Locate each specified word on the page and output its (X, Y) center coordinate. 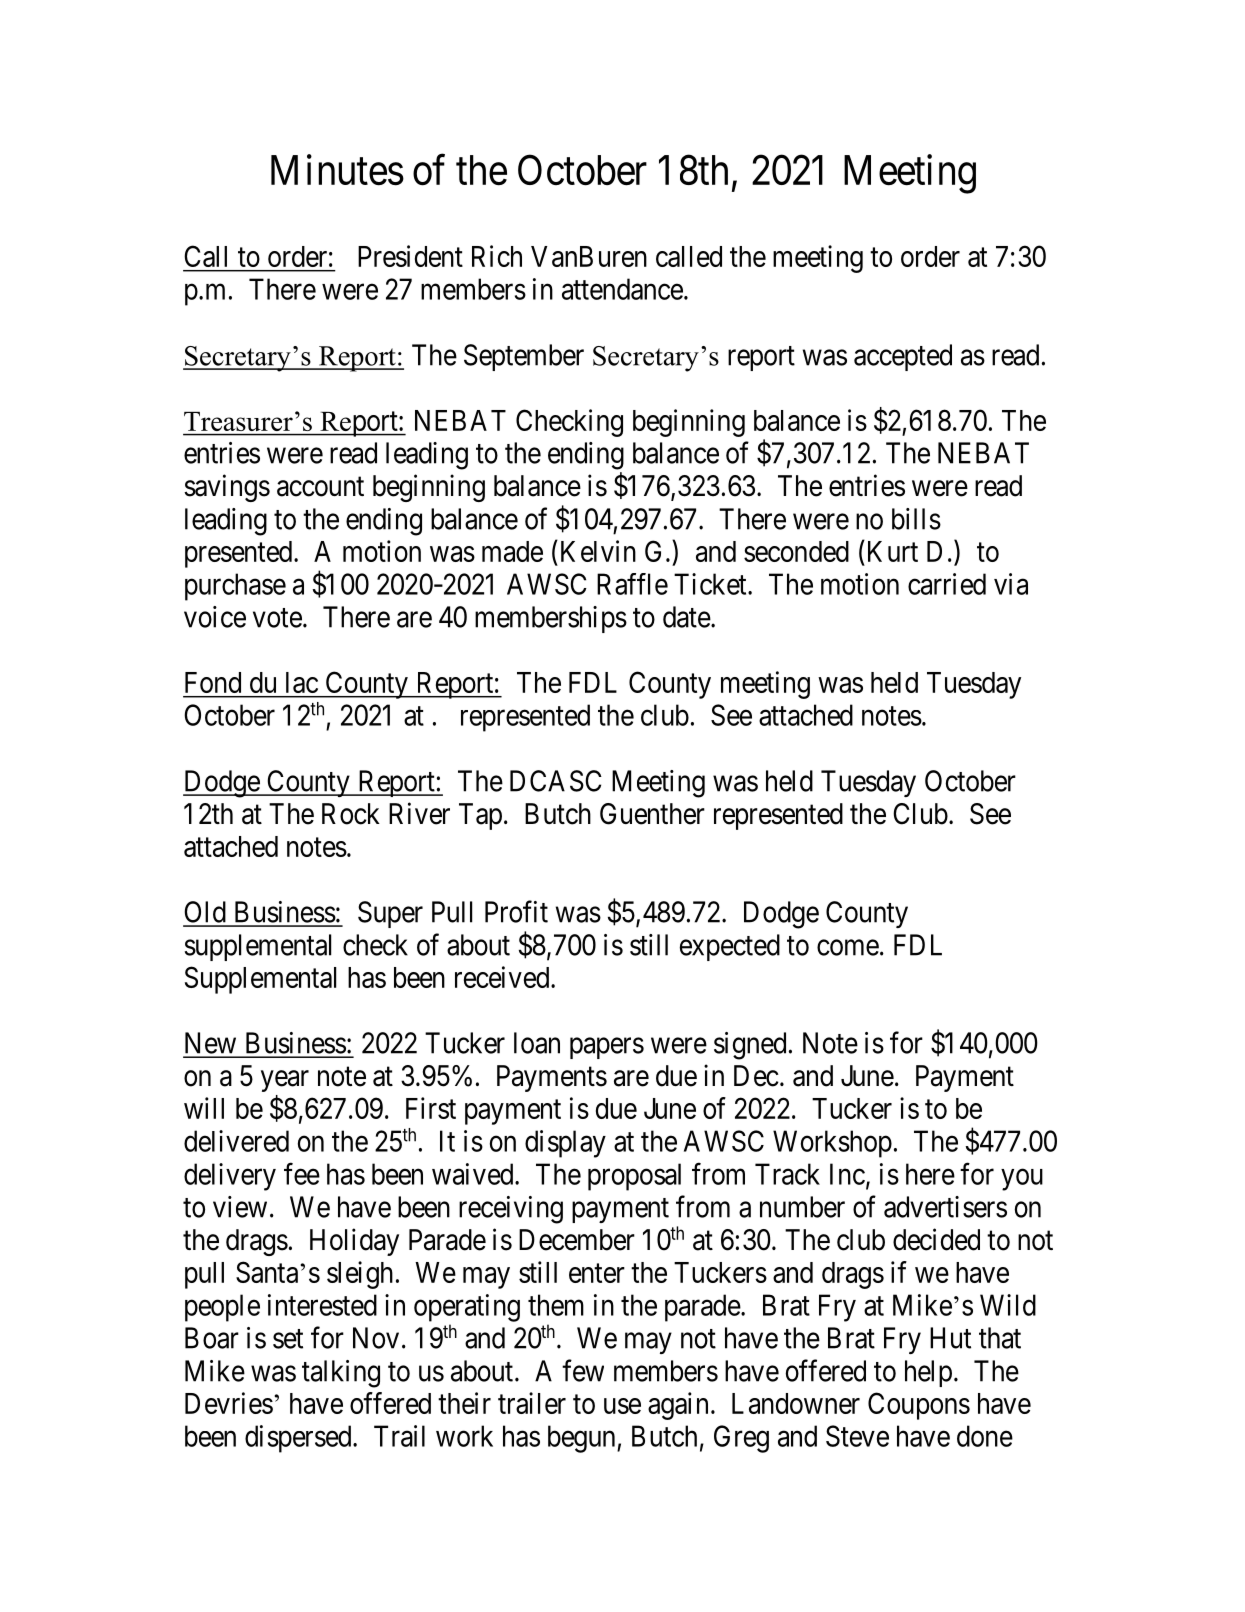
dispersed (299, 1439)
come (848, 948)
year (285, 1081)
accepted (903, 357)
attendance (622, 289)
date (687, 617)
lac (302, 682)
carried (947, 584)
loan (537, 1043)
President (410, 256)
